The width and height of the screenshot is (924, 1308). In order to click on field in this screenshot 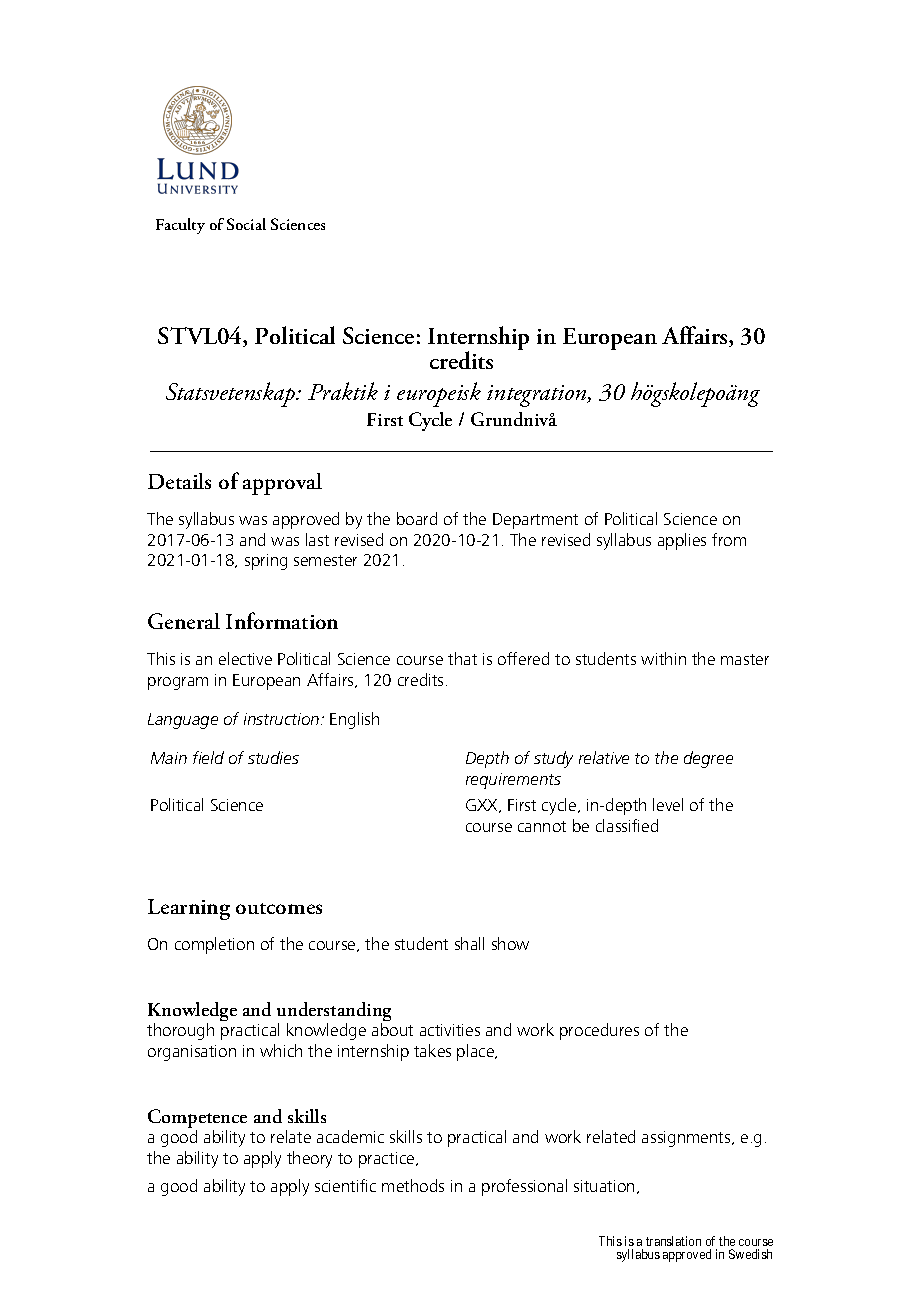, I will do `click(208, 757)`.
